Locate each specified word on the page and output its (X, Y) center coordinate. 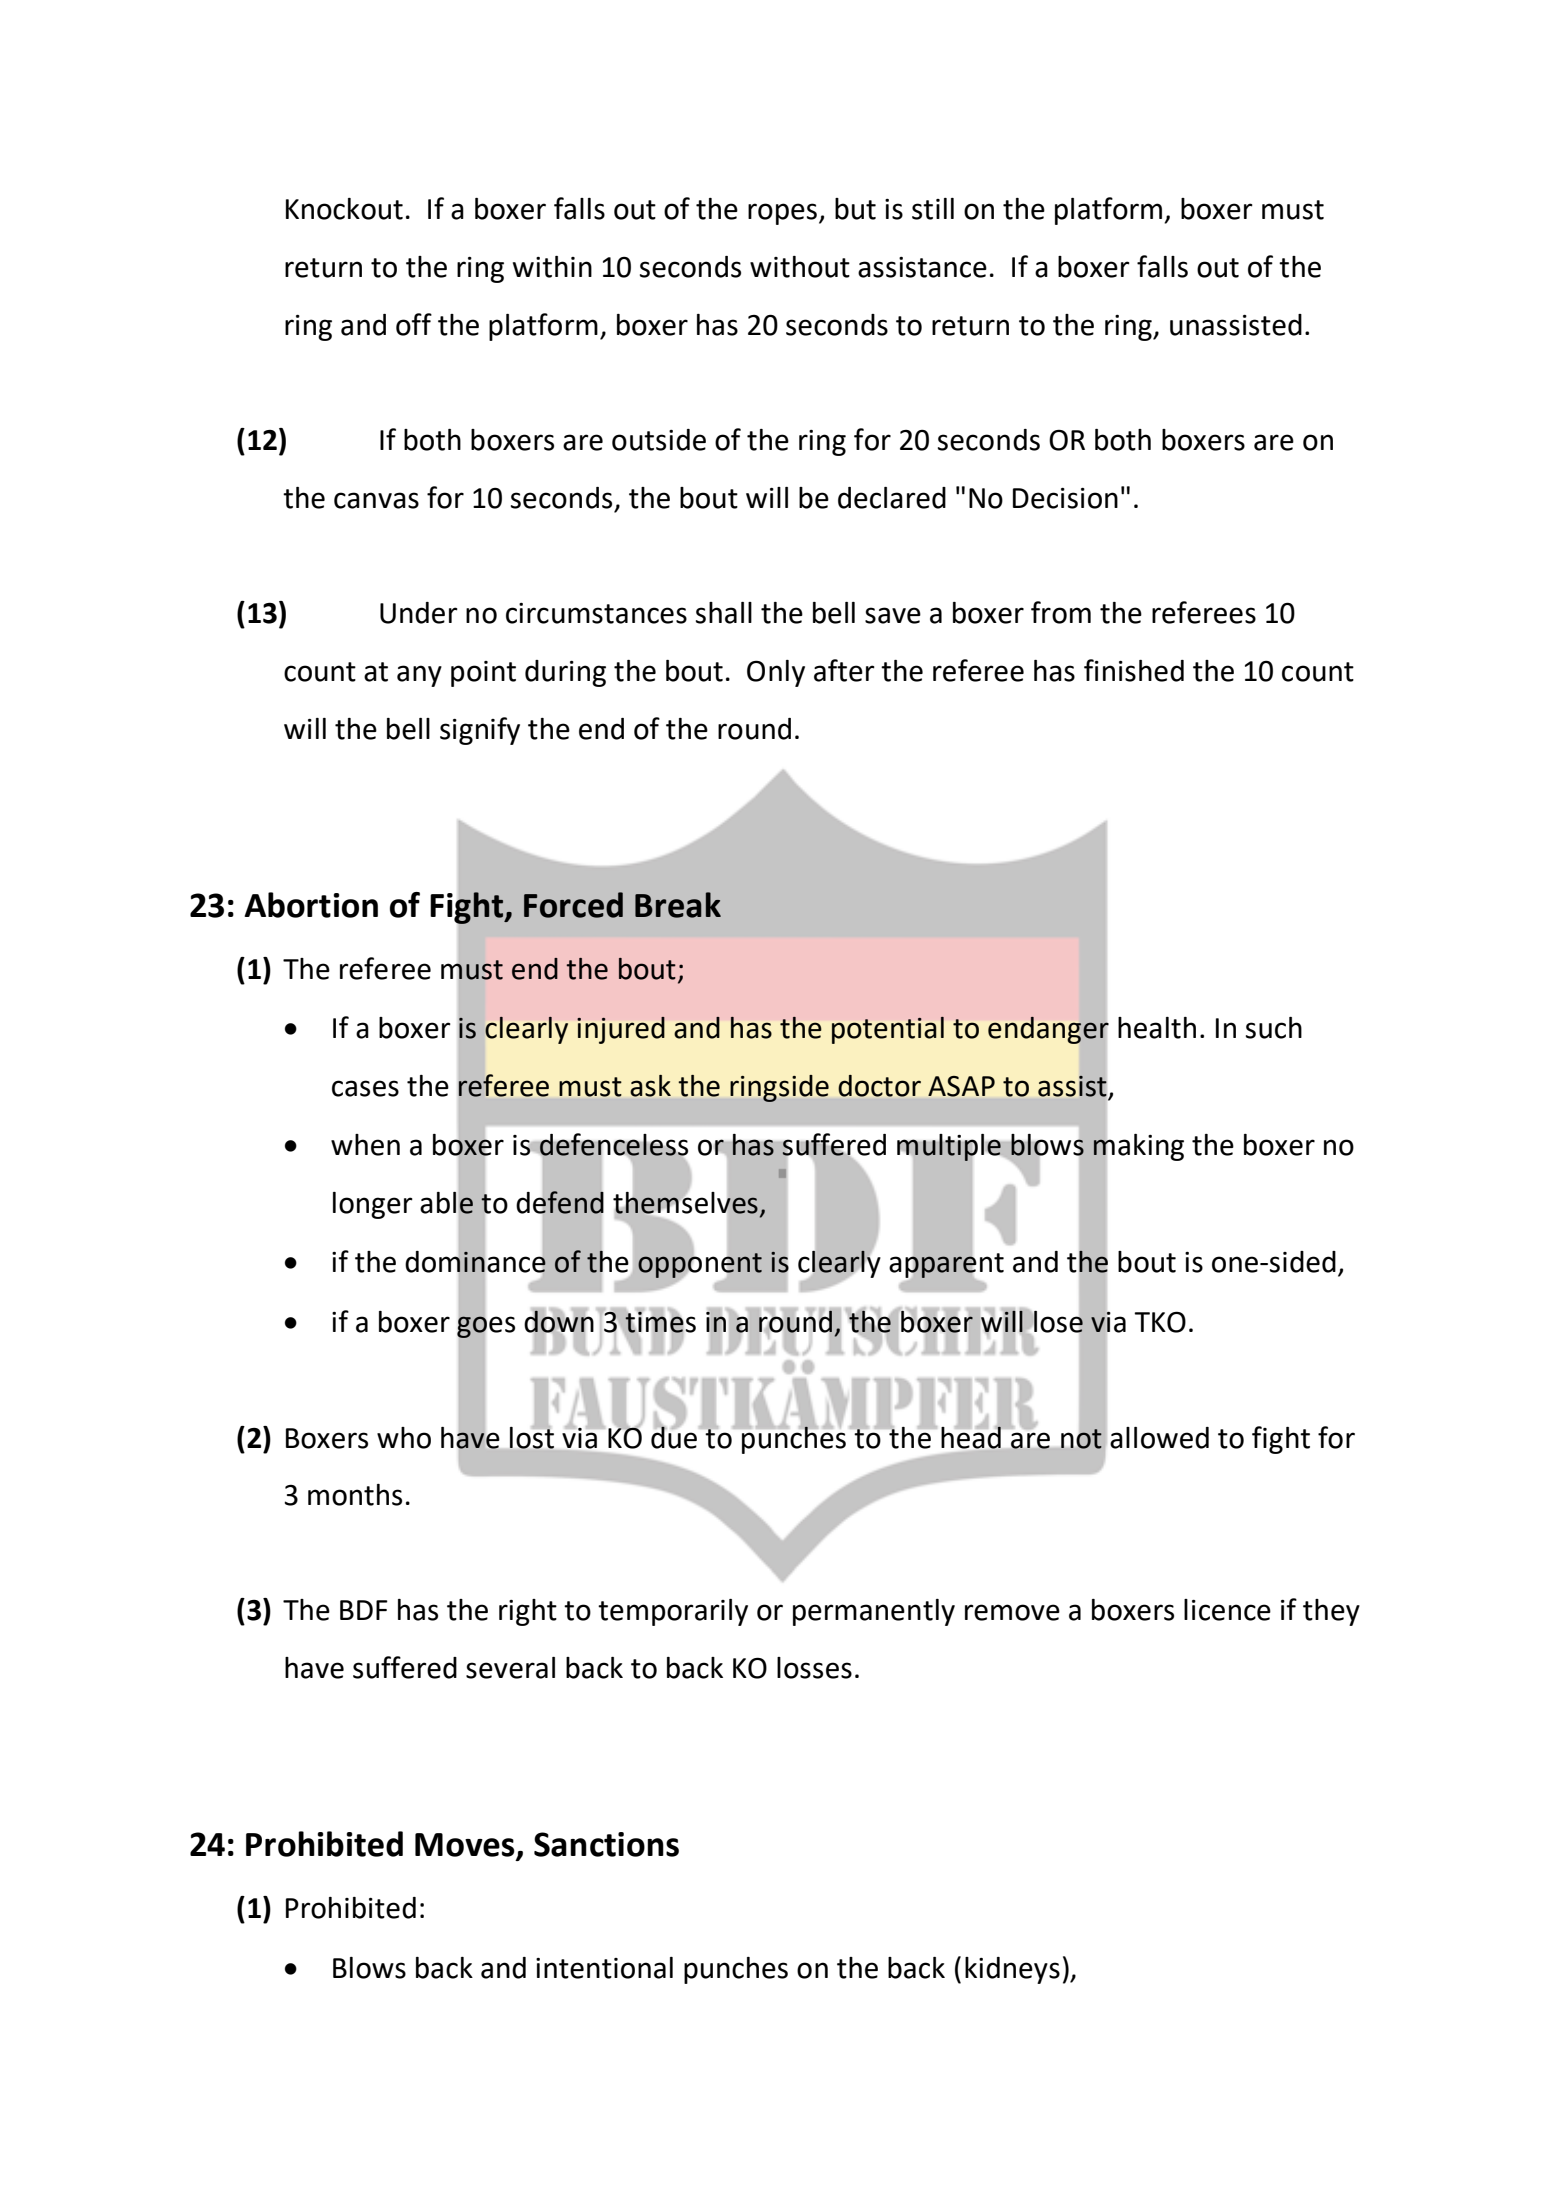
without (800, 267)
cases (365, 1088)
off (414, 324)
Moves (466, 1846)
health (1157, 1028)
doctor (880, 1086)
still (933, 209)
